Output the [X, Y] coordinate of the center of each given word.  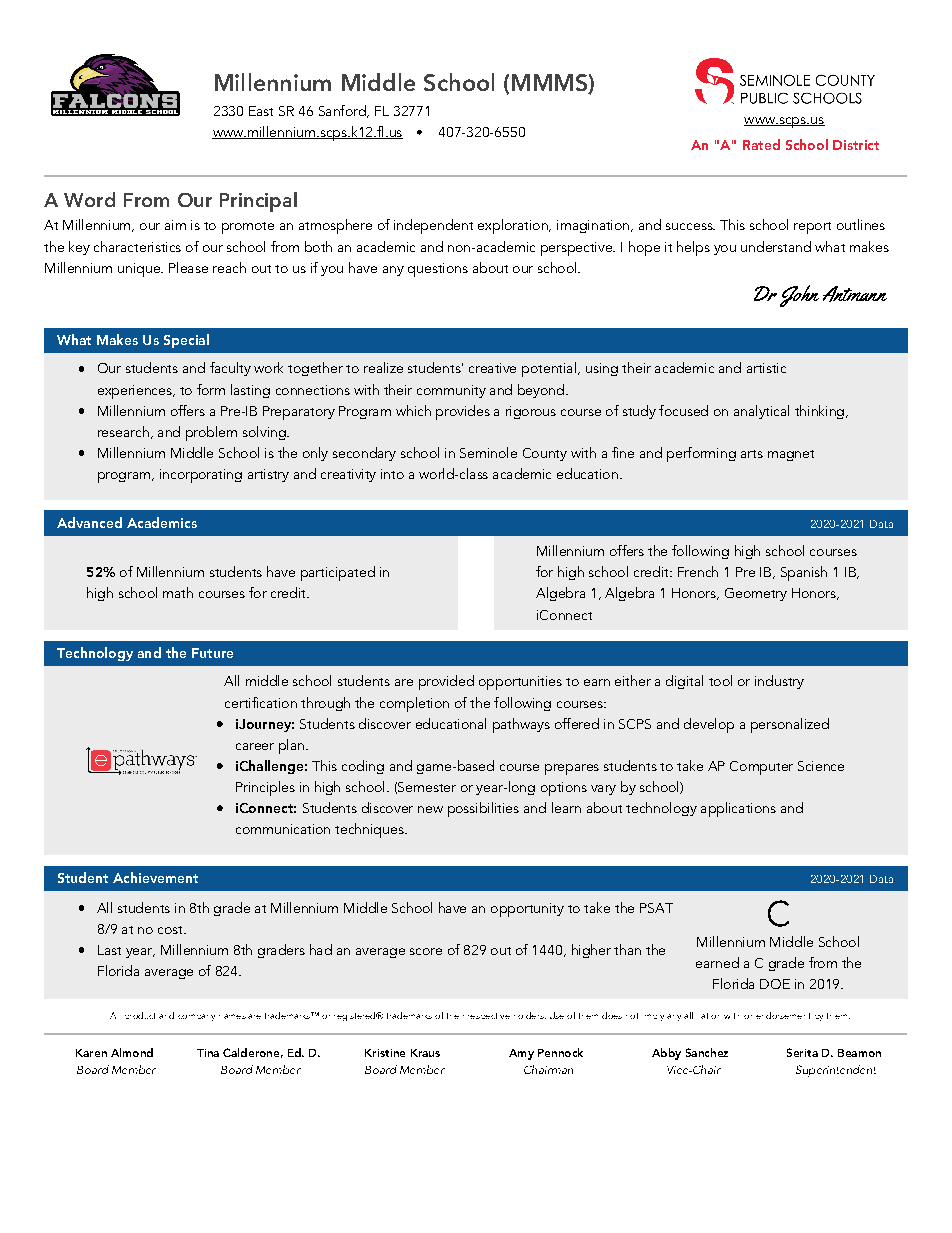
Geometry [756, 594]
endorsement [783, 1015]
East [261, 111]
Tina [208, 1053]
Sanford [343, 111]
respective [489, 1016]
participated [338, 573]
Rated [761, 144]
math [178, 592]
